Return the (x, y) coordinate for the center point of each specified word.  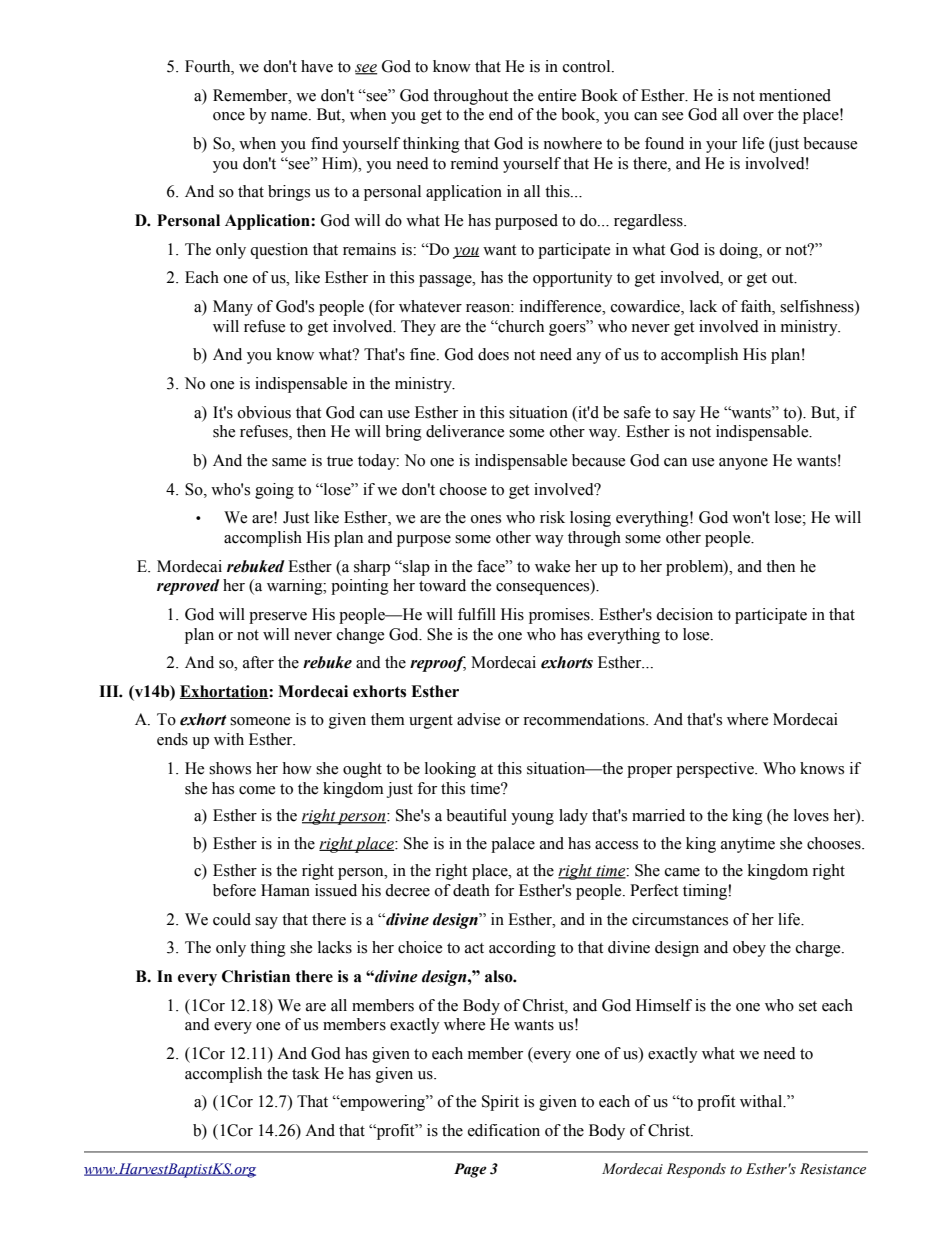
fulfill (477, 614)
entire (557, 95)
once (229, 116)
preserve (278, 618)
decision (684, 614)
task (306, 1073)
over (758, 116)
